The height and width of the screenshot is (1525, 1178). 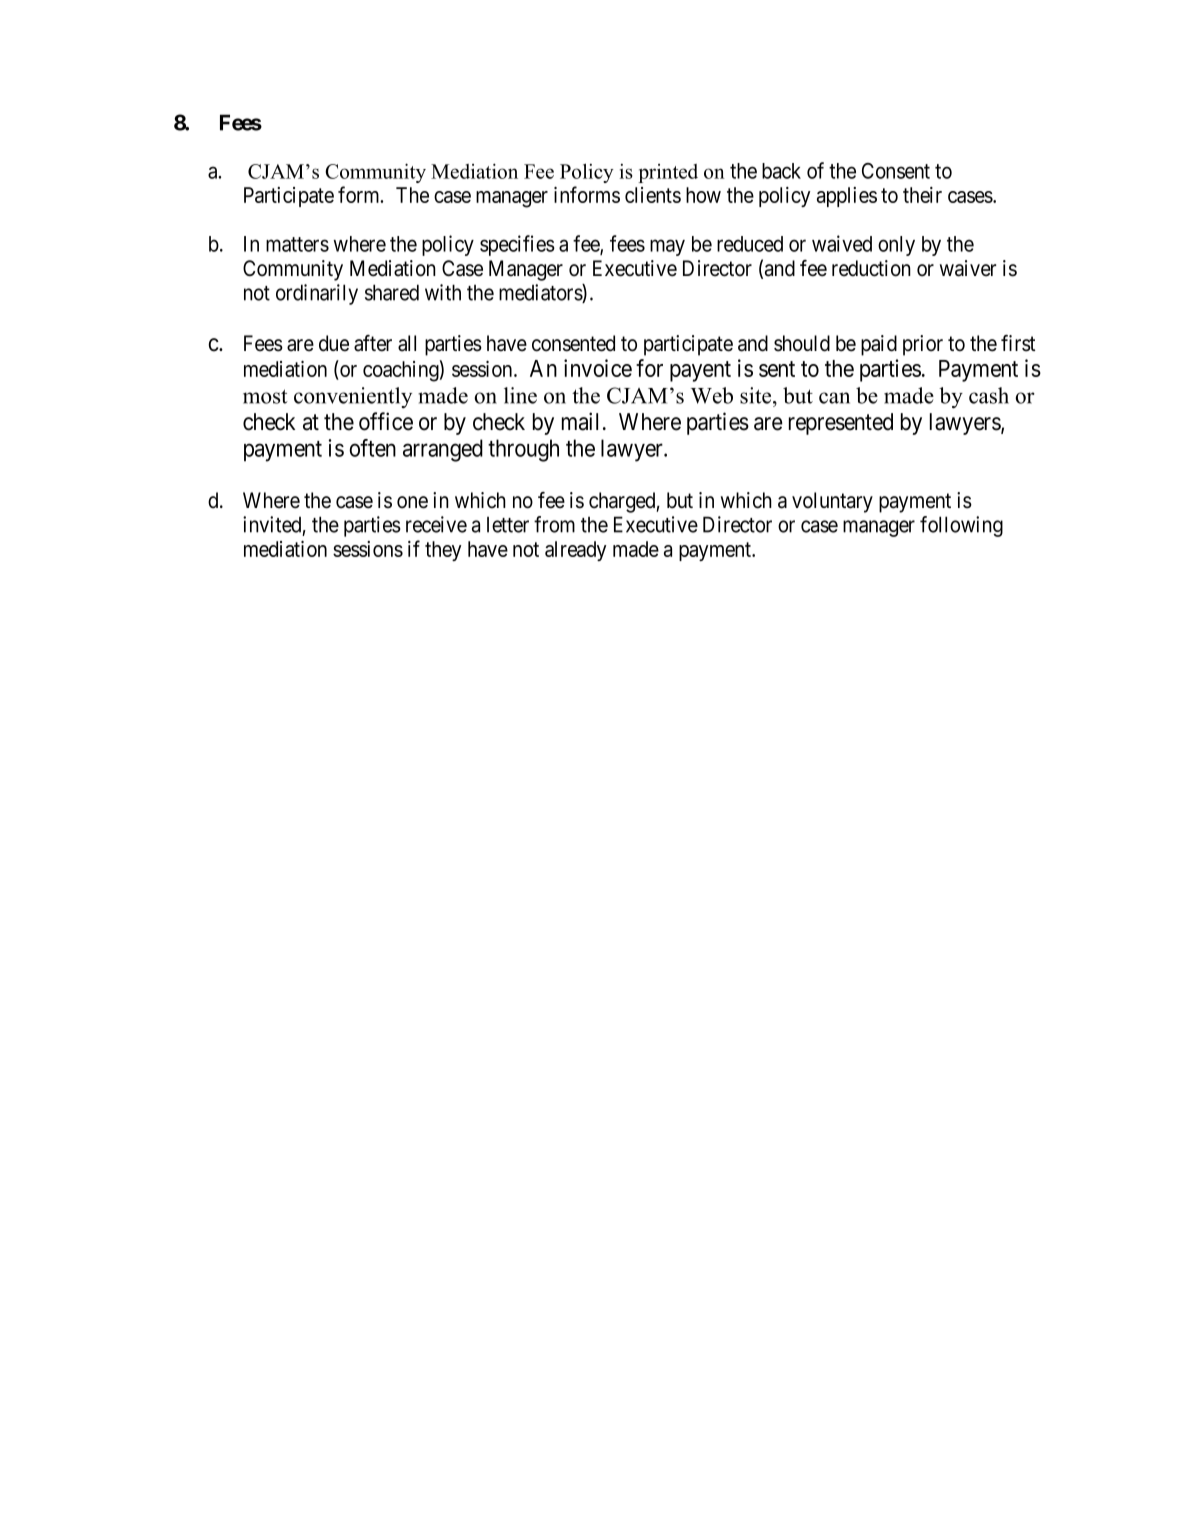 I want to click on their, so click(x=922, y=195).
